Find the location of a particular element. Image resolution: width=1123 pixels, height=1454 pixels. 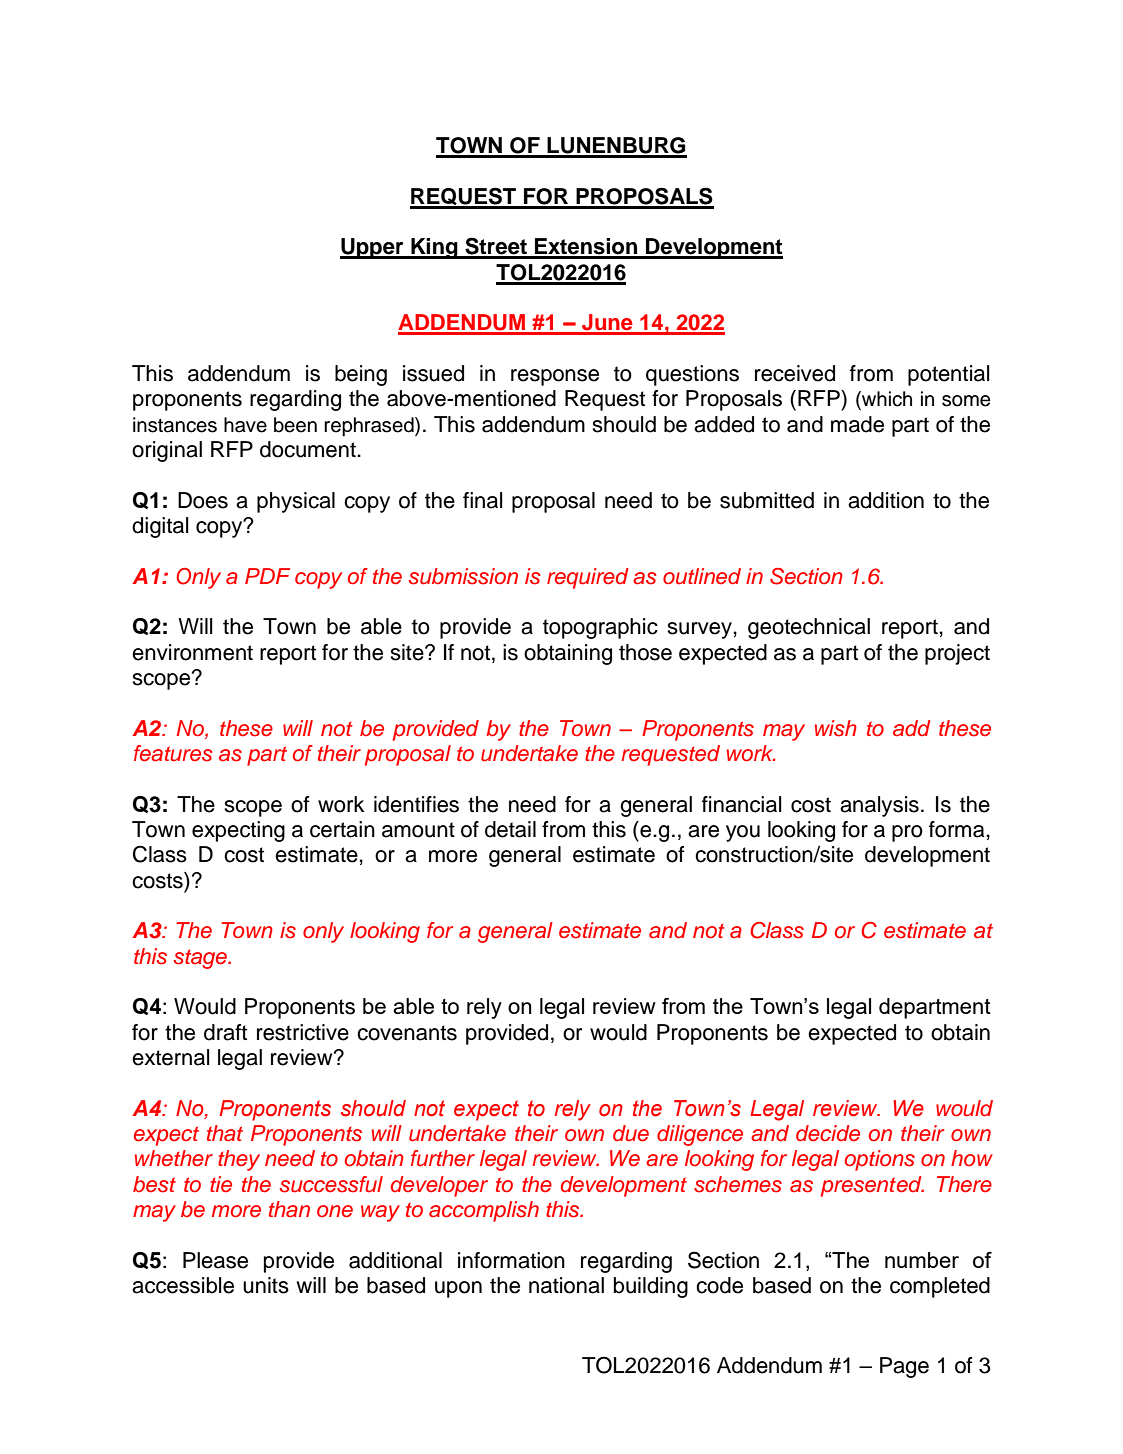

environment is located at coordinates (192, 652).
